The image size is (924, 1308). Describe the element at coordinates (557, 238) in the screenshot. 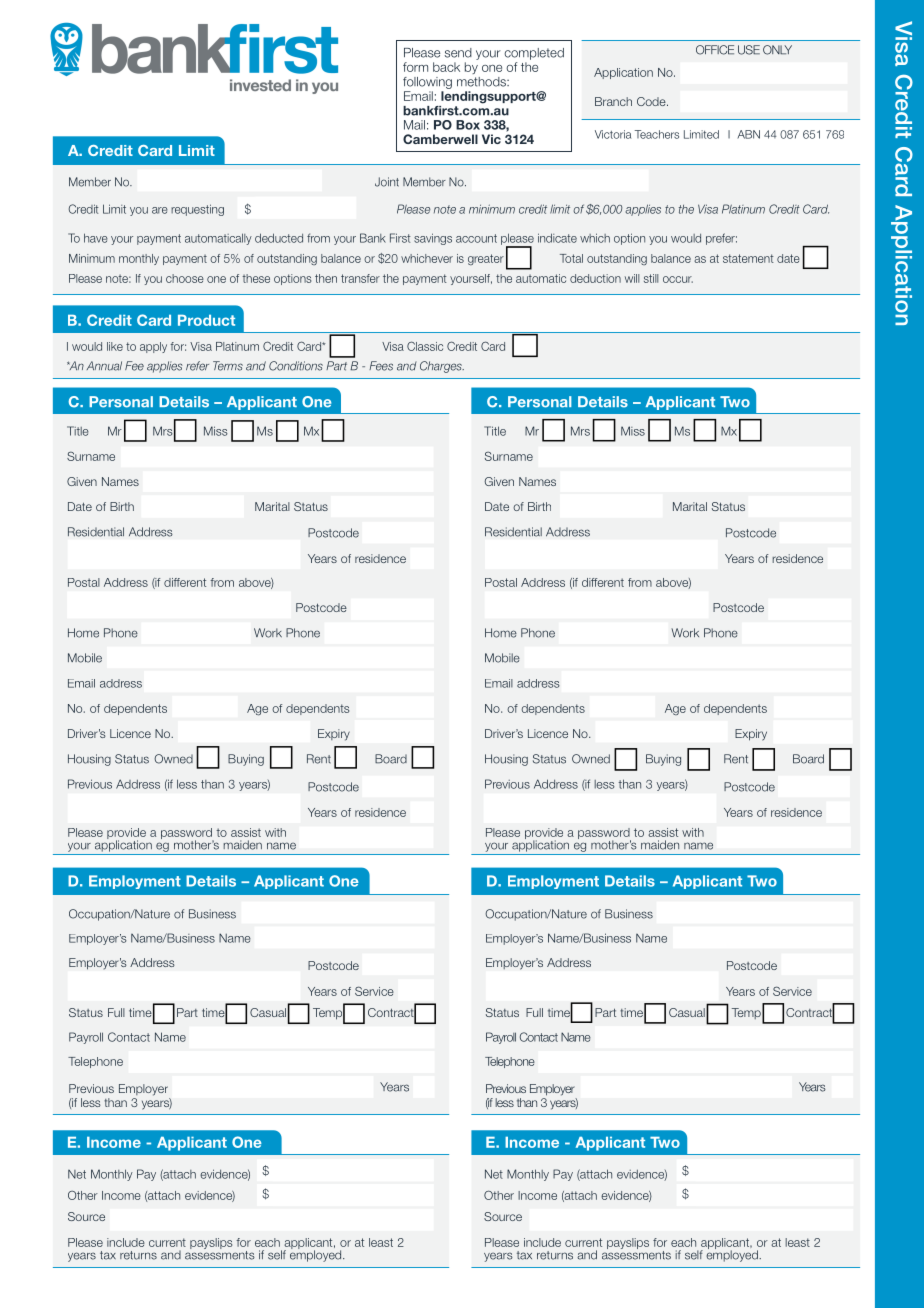

I see `indicate` at that location.
